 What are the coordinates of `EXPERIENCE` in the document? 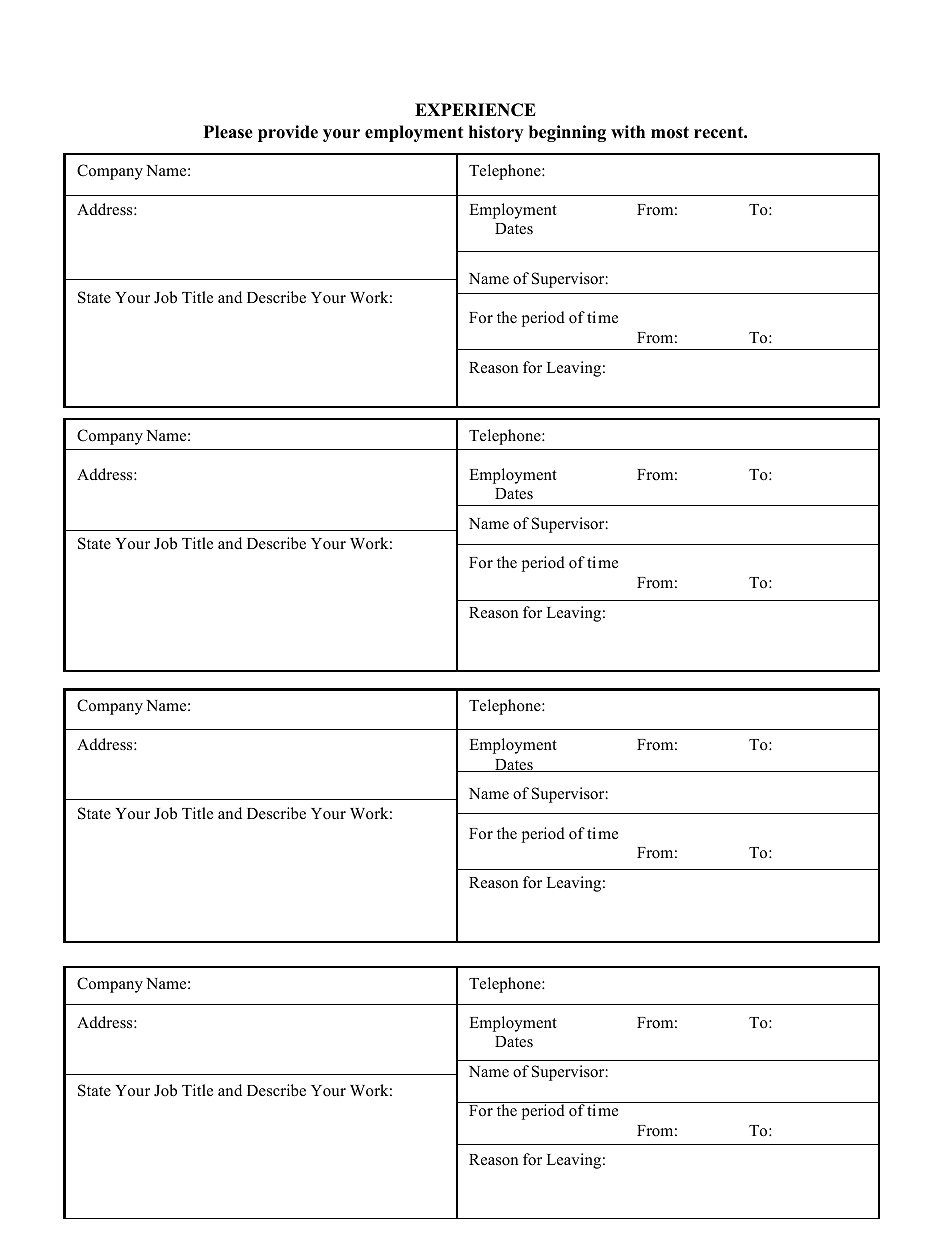 It's located at (475, 110).
